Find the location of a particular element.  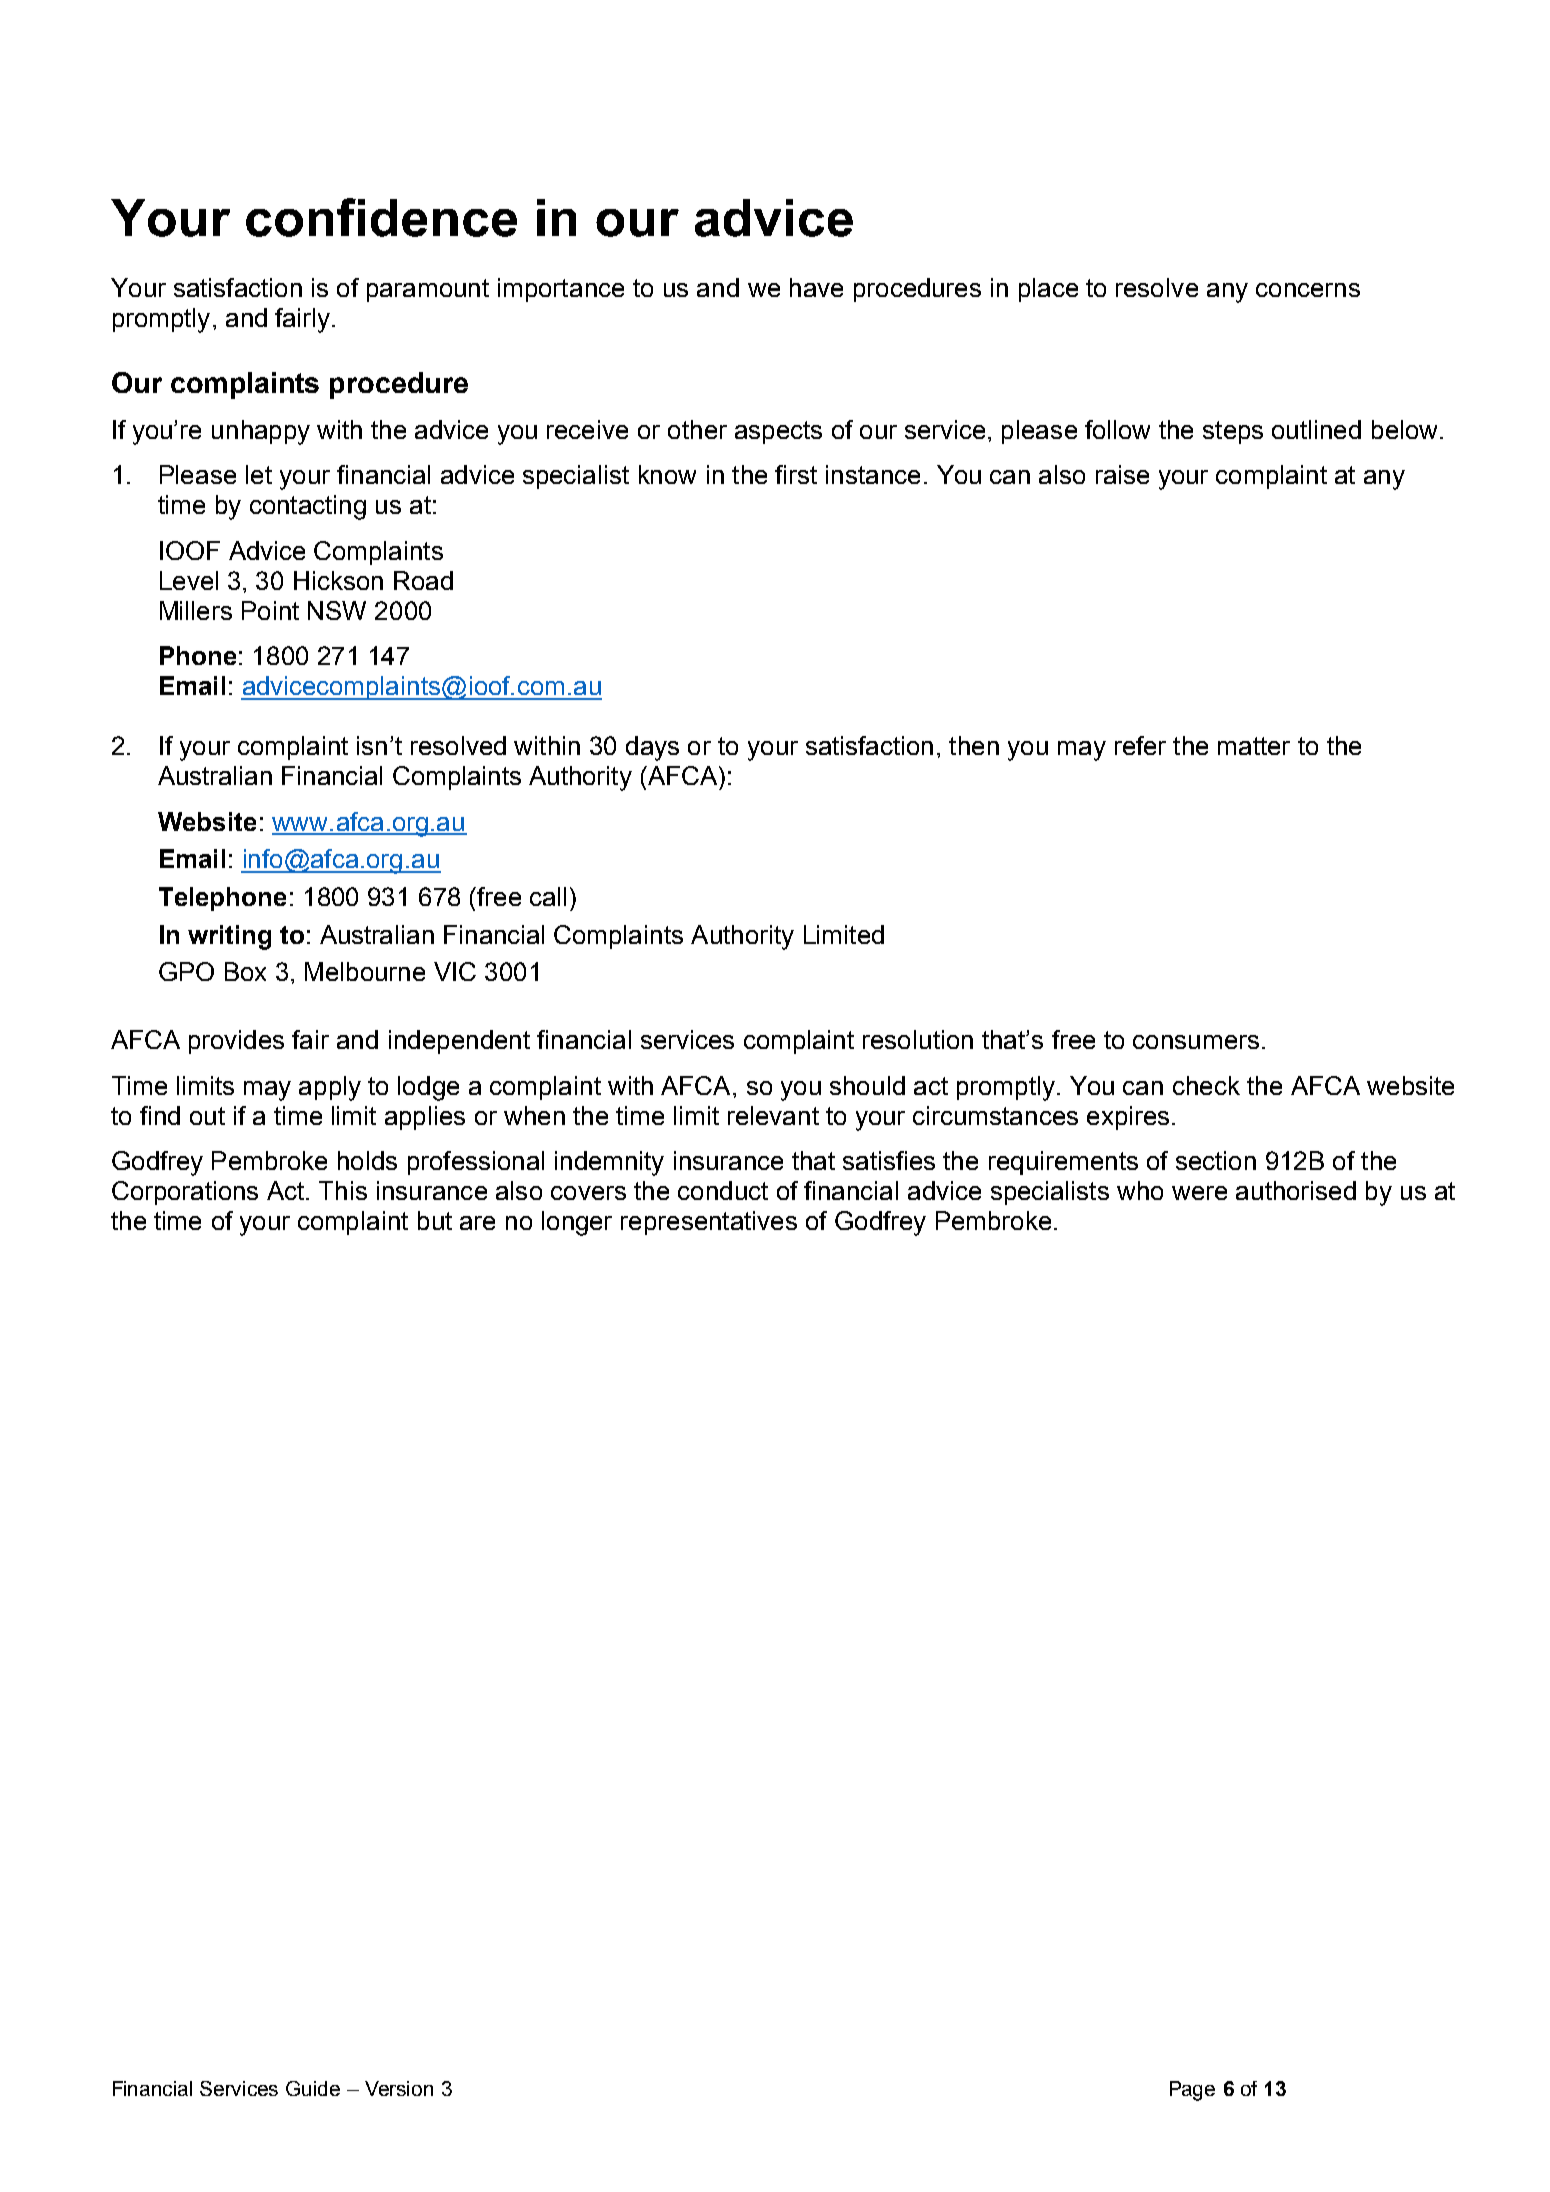

writing is located at coordinates (229, 937).
